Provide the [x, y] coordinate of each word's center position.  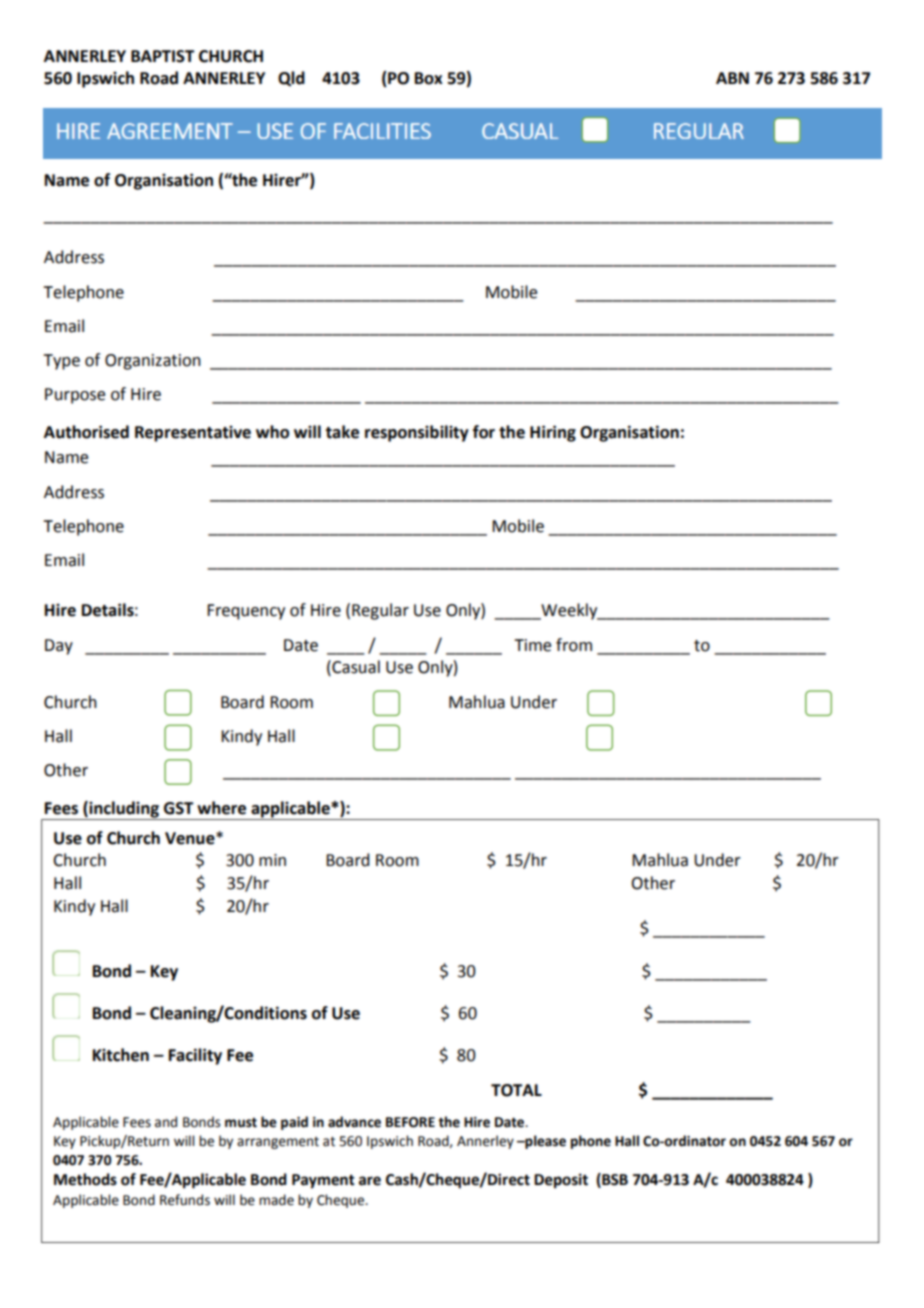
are [370, 1181]
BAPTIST [163, 56]
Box [429, 78]
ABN [732, 78]
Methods [85, 1179]
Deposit [561, 1181]
